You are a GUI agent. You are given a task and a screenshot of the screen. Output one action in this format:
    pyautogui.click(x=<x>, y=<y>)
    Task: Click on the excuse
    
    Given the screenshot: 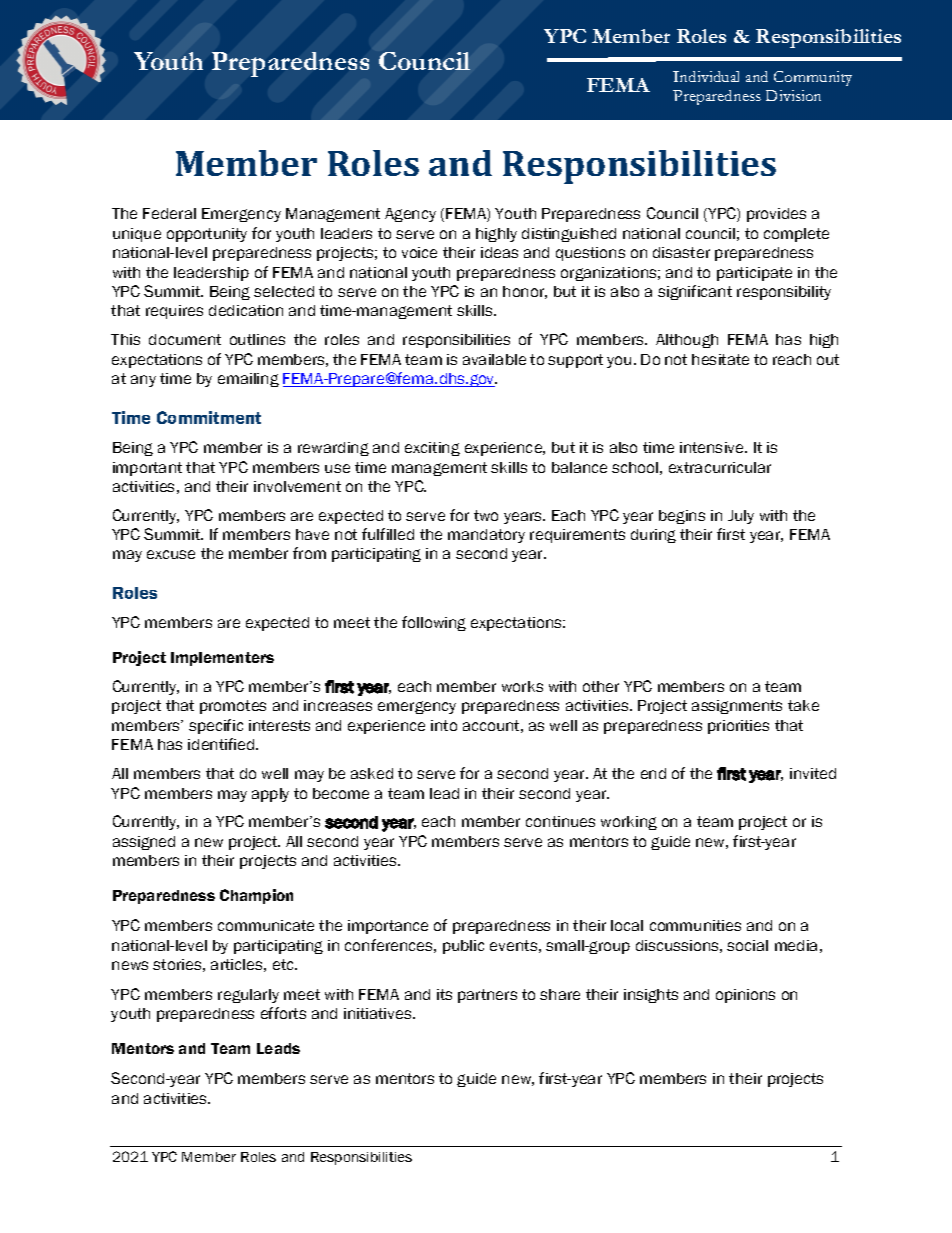 What is the action you would take?
    pyautogui.click(x=171, y=554)
